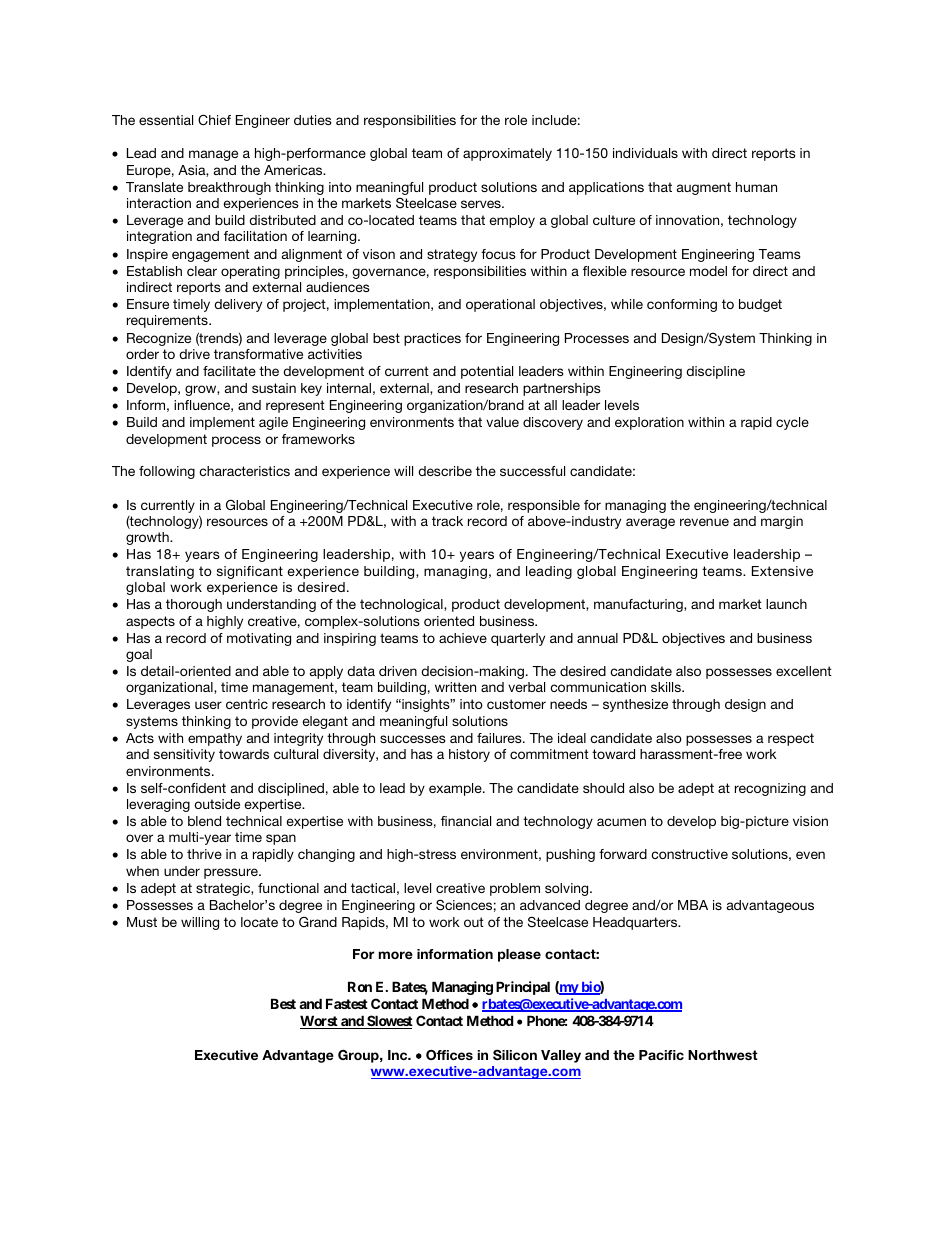 The height and width of the screenshot is (1233, 952). What do you see at coordinates (500, 738) in the screenshot?
I see `failures` at bounding box center [500, 738].
